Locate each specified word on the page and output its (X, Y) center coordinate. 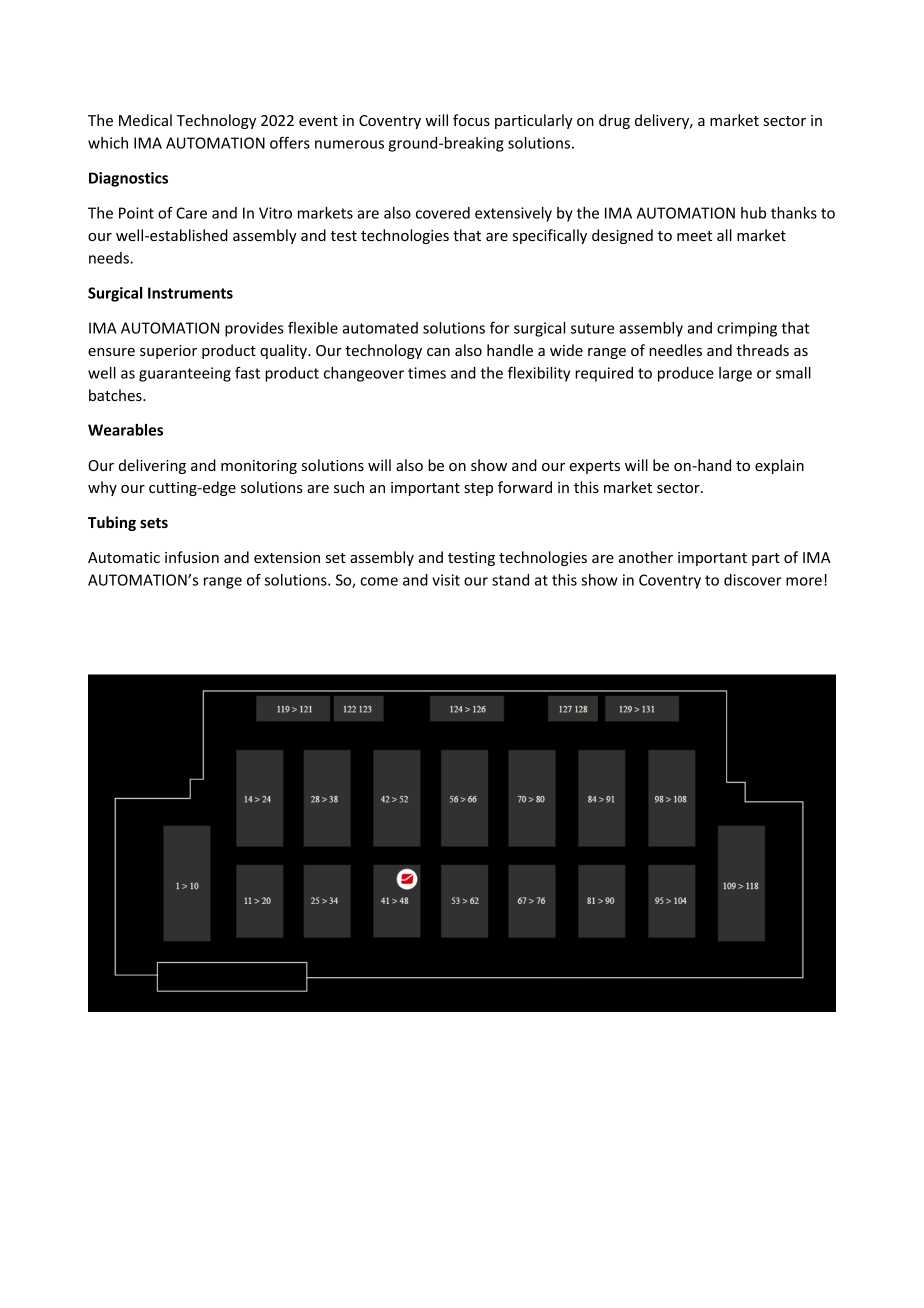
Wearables (125, 430)
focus (471, 120)
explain (779, 466)
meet (694, 236)
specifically (550, 236)
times (427, 373)
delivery (663, 121)
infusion (192, 557)
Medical (145, 120)
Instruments (190, 293)
